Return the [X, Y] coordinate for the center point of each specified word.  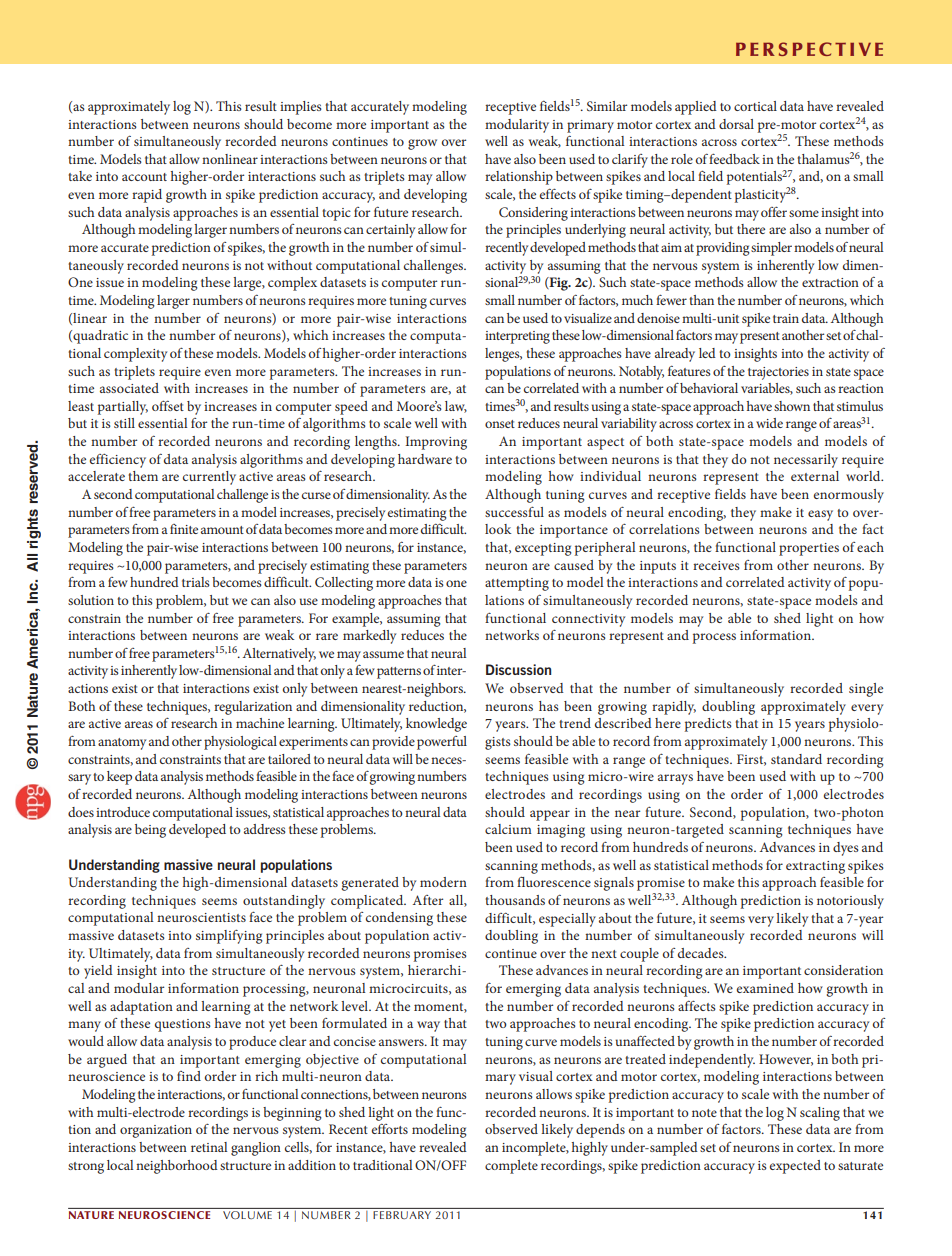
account [144, 177]
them [143, 476]
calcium [508, 829]
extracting [815, 867]
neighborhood [177, 1167]
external [815, 476]
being [150, 831]
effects [558, 194]
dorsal [736, 124]
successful [514, 512]
